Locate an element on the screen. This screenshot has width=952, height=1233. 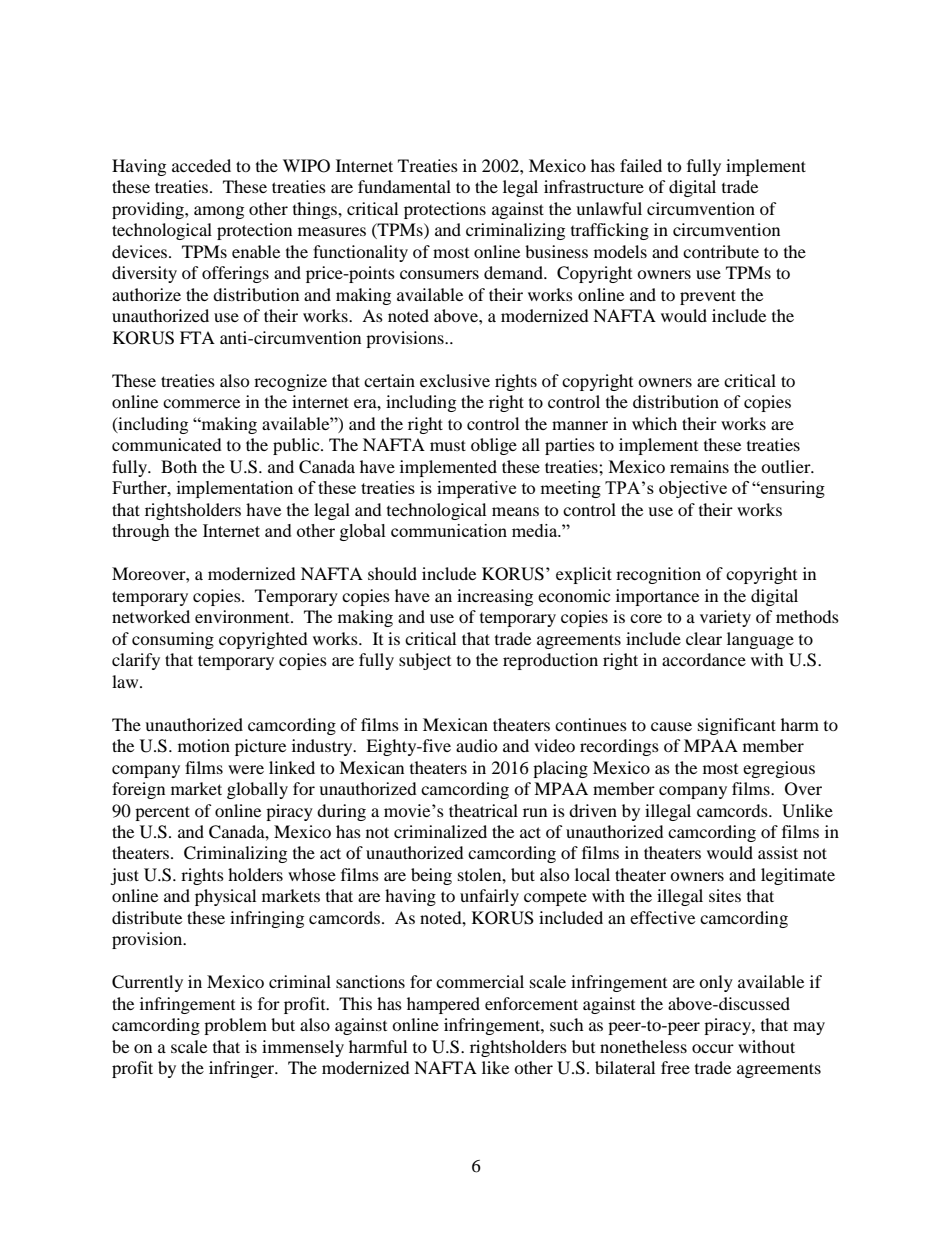
motion is located at coordinates (204, 745).
